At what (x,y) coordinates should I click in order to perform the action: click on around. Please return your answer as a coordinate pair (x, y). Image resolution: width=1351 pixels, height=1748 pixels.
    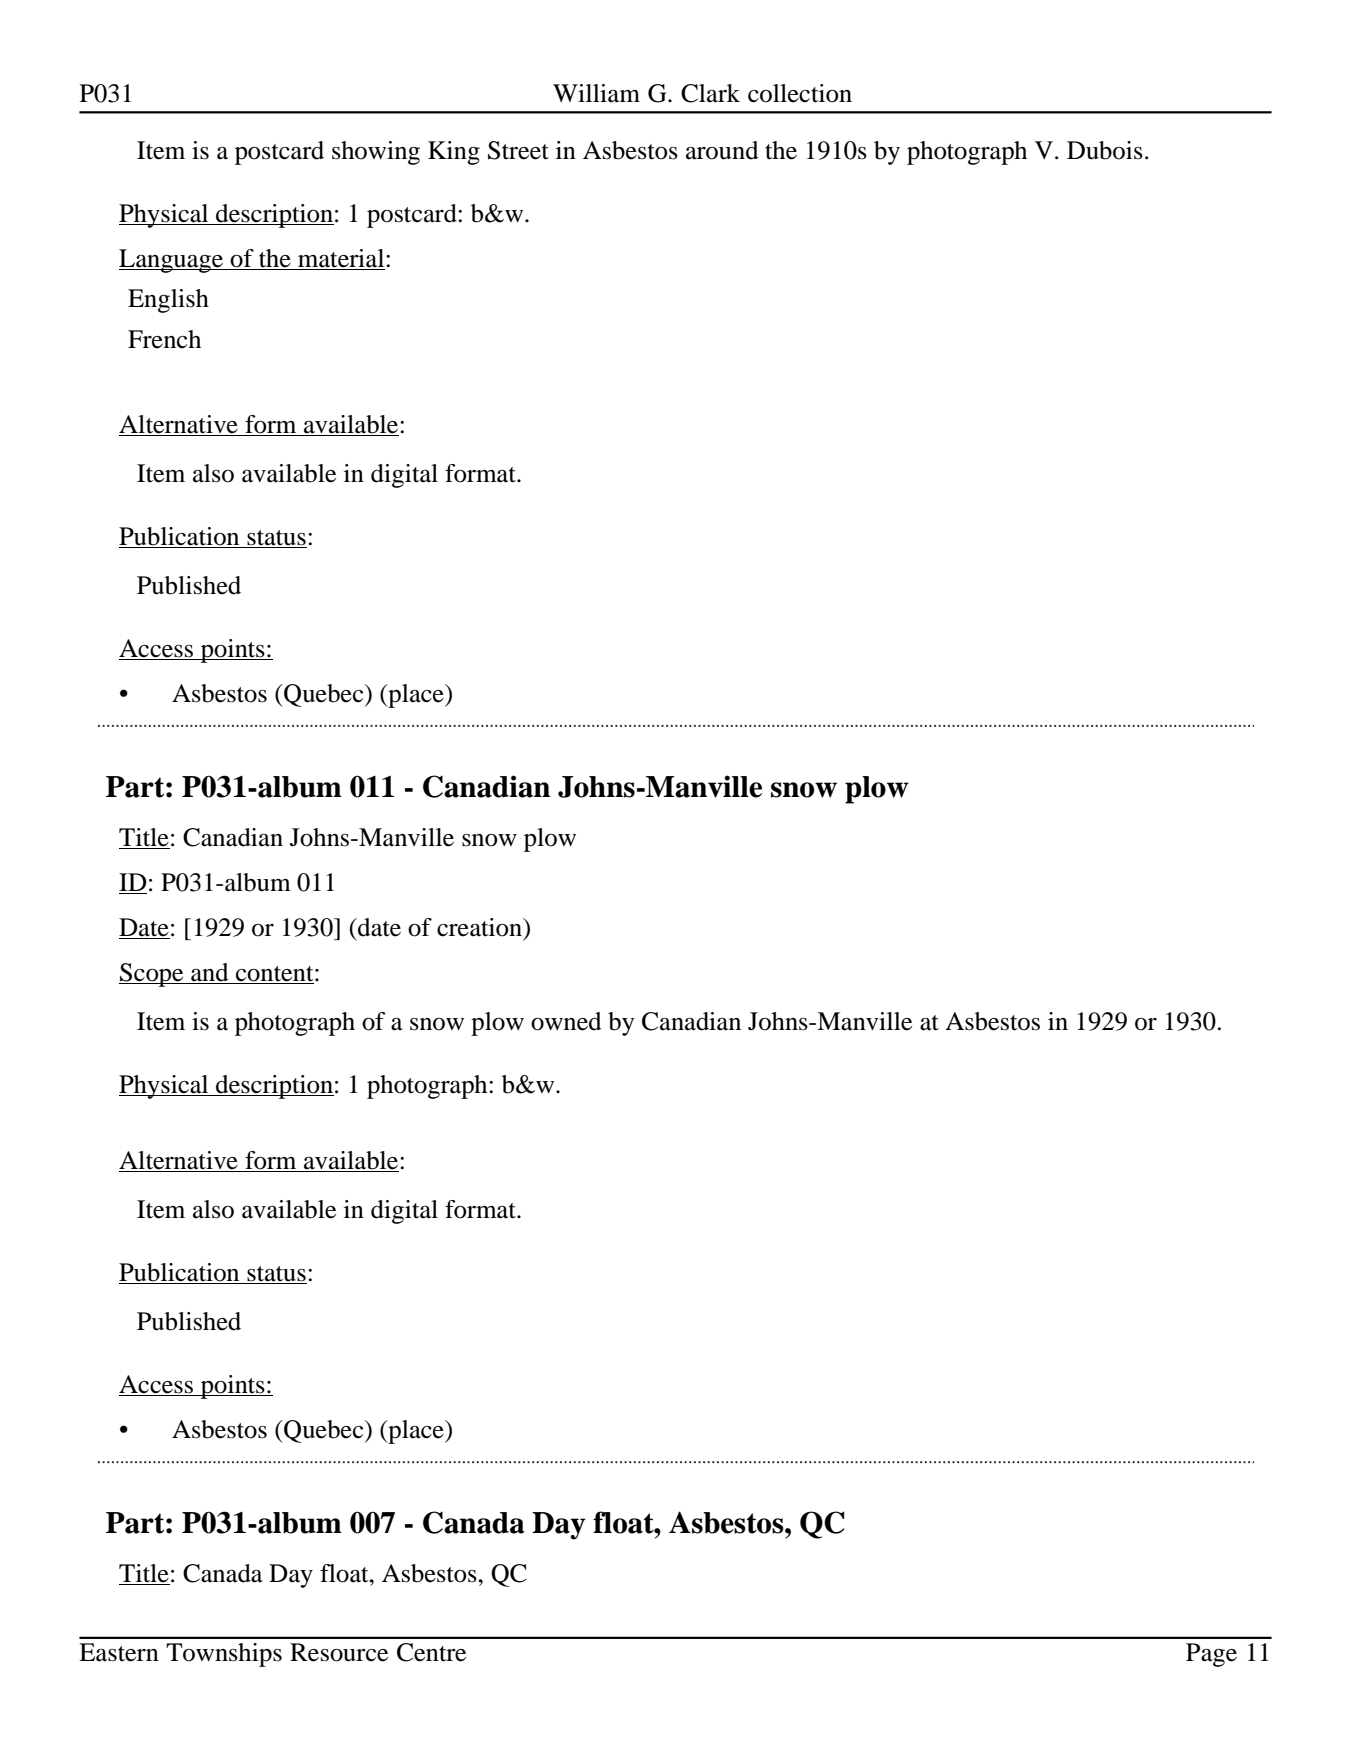
    Looking at the image, I should click on (722, 150).
